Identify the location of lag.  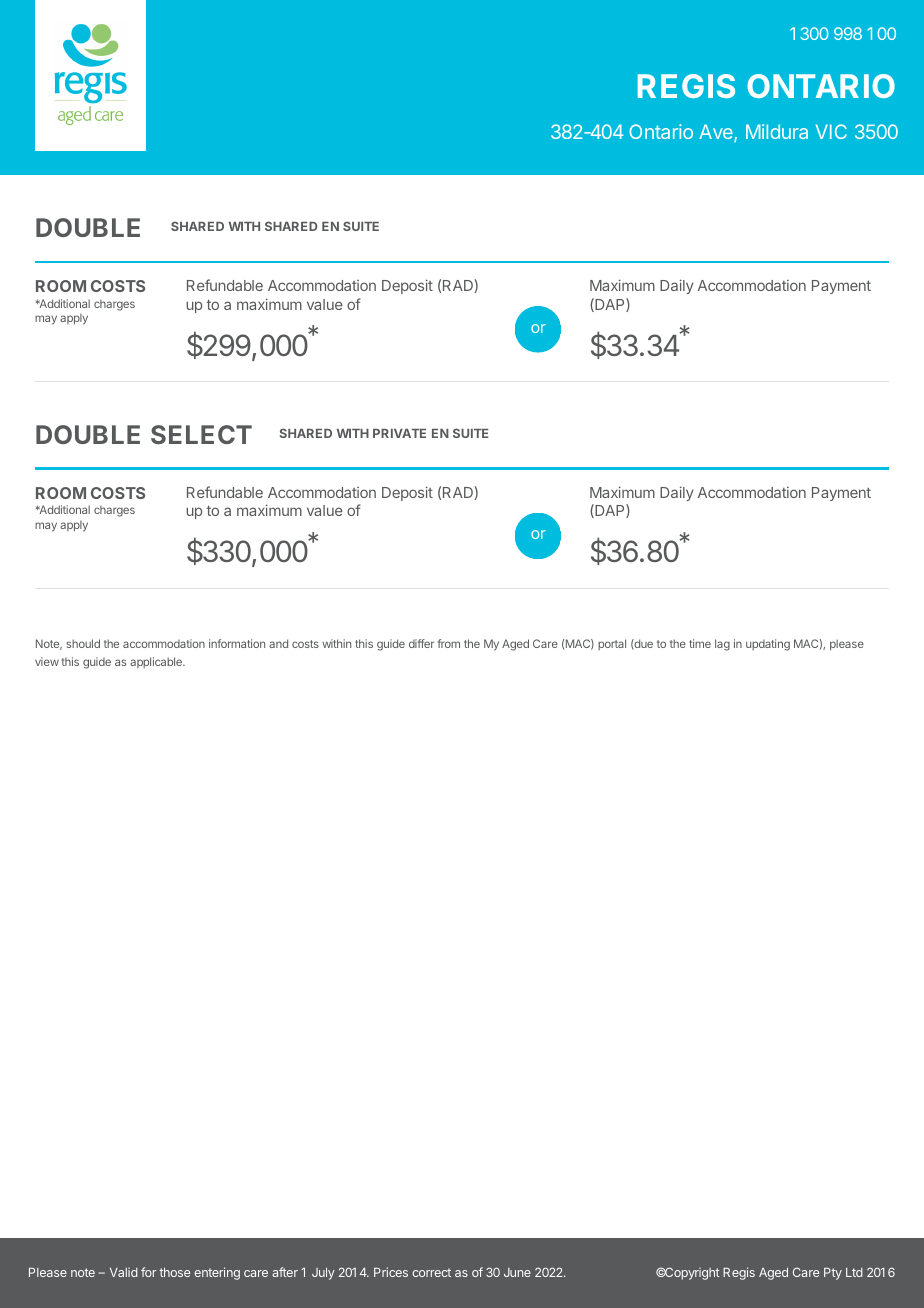
(722, 645).
